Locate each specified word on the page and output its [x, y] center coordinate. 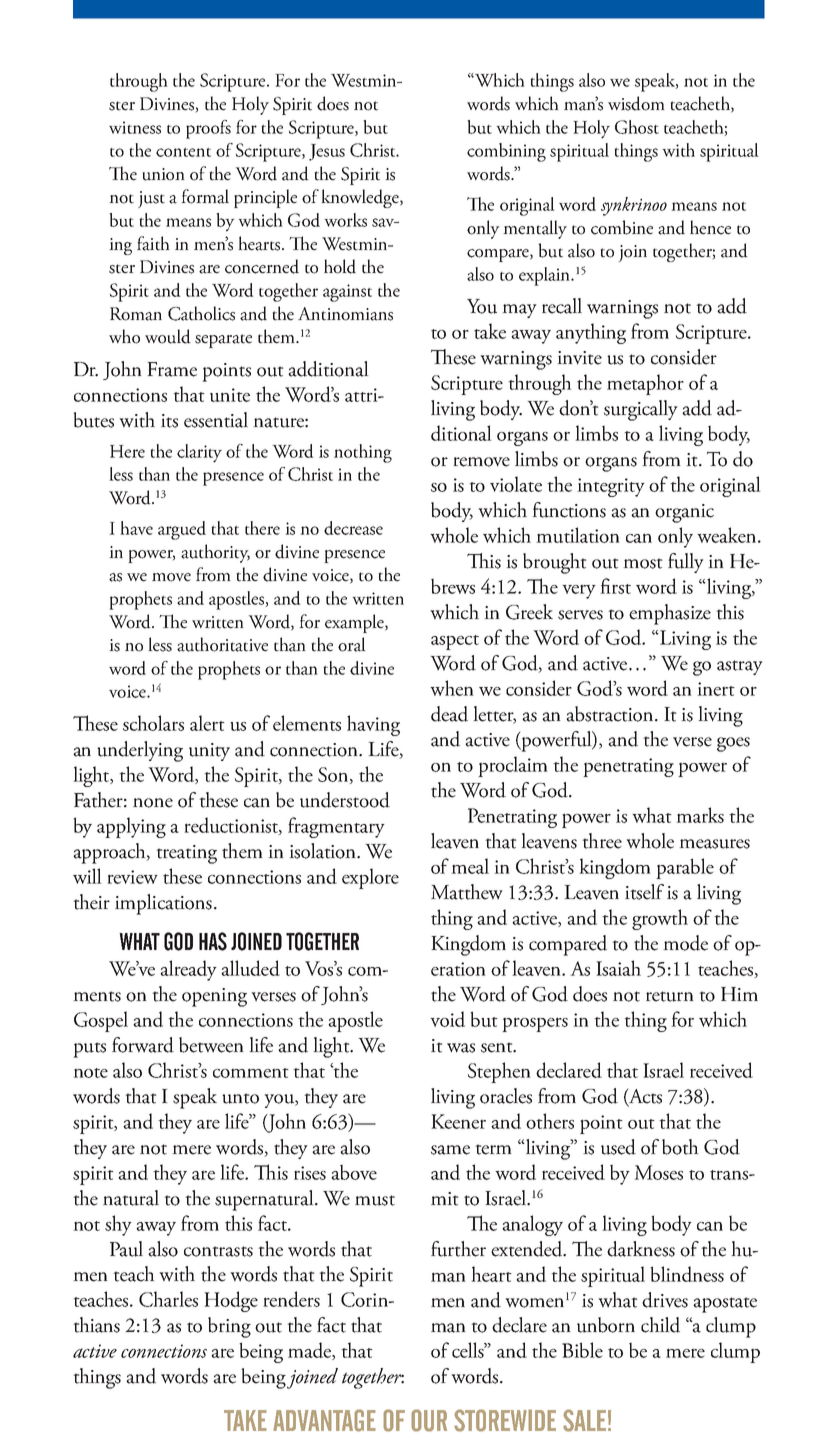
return [670, 996]
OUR [429, 1420]
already [188, 970]
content [183, 152]
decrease [353, 528]
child [660, 1325]
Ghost [637, 127]
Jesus [327, 152]
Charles [168, 1299]
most [643, 563]
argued [182, 530]
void [447, 1019]
